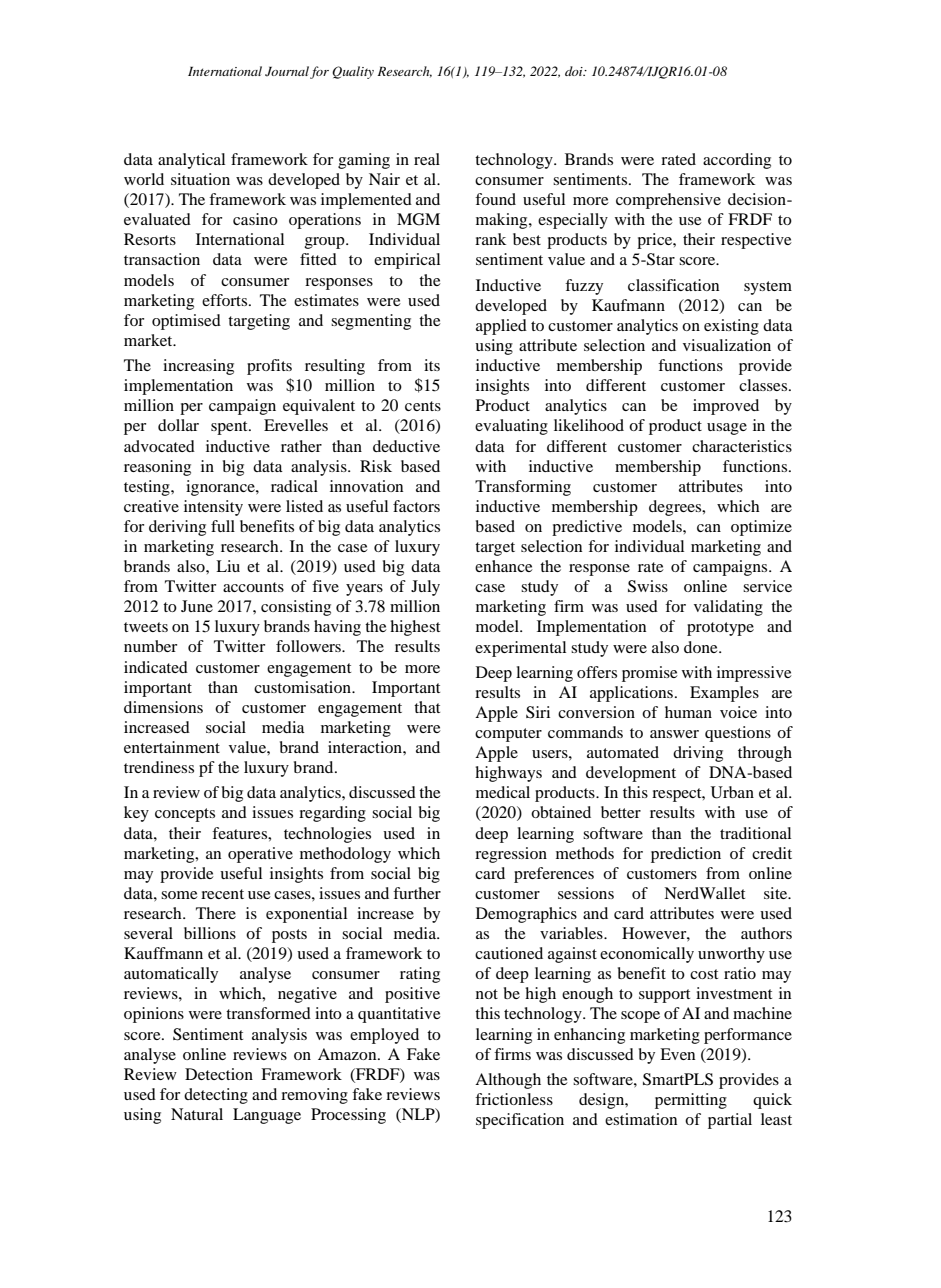 This image has width=941, height=1288. I want to click on entertainment, so click(172, 747).
